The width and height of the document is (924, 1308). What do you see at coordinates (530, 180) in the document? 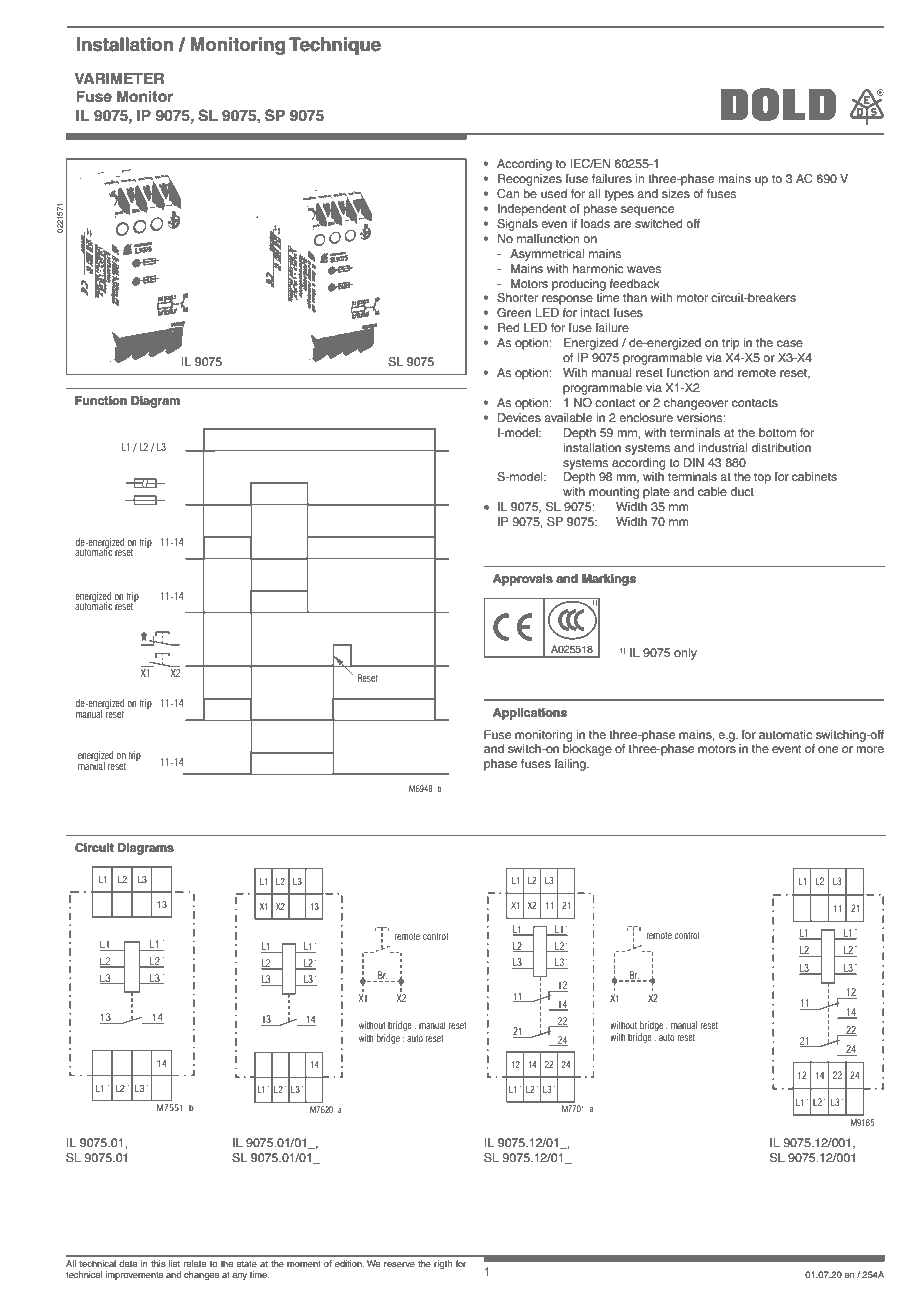
I see `Recognizes` at bounding box center [530, 180].
